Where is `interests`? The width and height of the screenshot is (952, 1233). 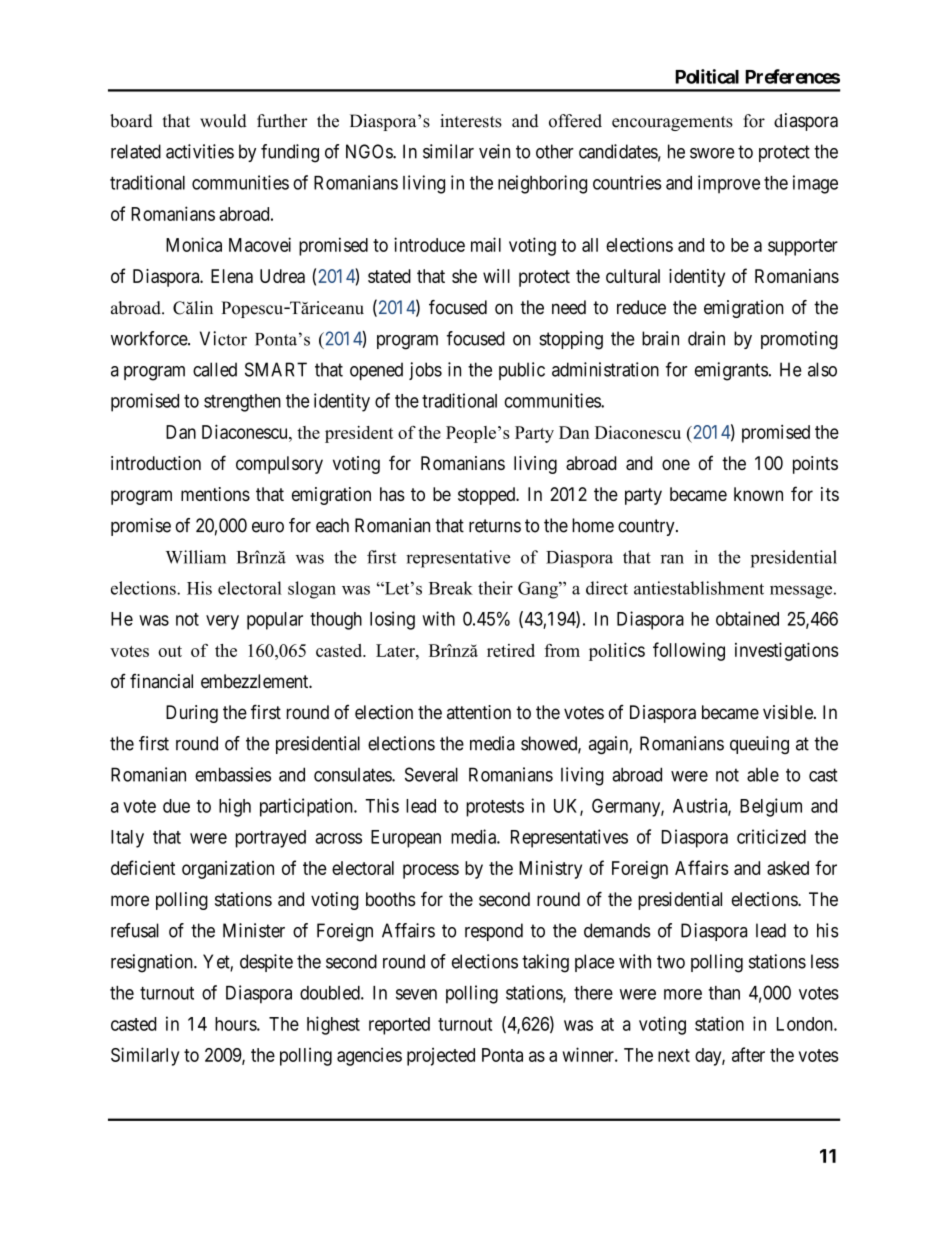 interests is located at coordinates (471, 121).
